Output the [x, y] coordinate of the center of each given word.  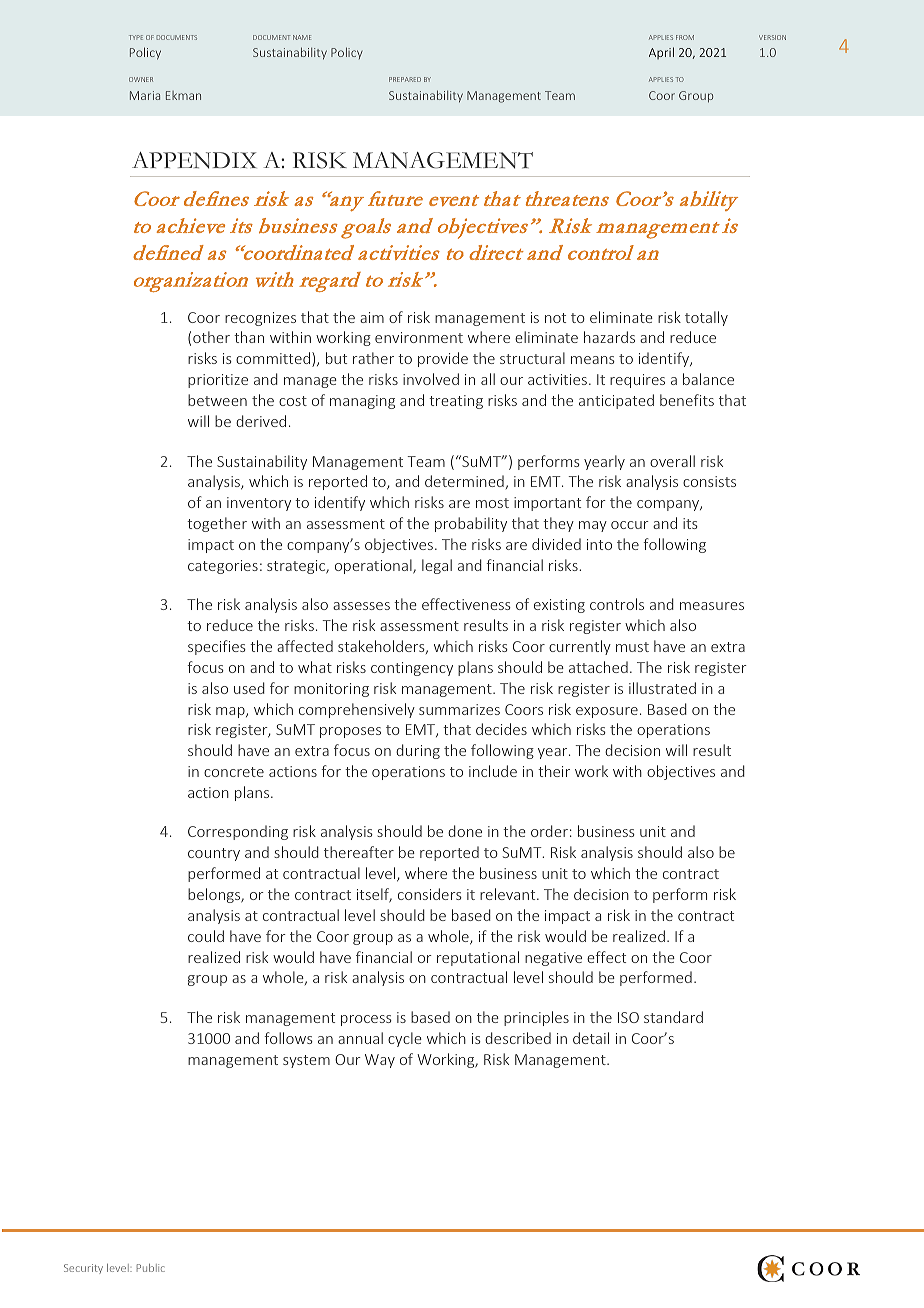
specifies [217, 647]
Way [380, 1061]
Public [151, 1268]
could [206, 936]
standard [673, 1017]
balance [708, 379]
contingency [412, 669]
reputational [478, 958]
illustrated [662, 688]
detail [591, 1038]
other [211, 337]
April [661, 53]
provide [443, 359]
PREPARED [405, 79]
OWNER [141, 79]
